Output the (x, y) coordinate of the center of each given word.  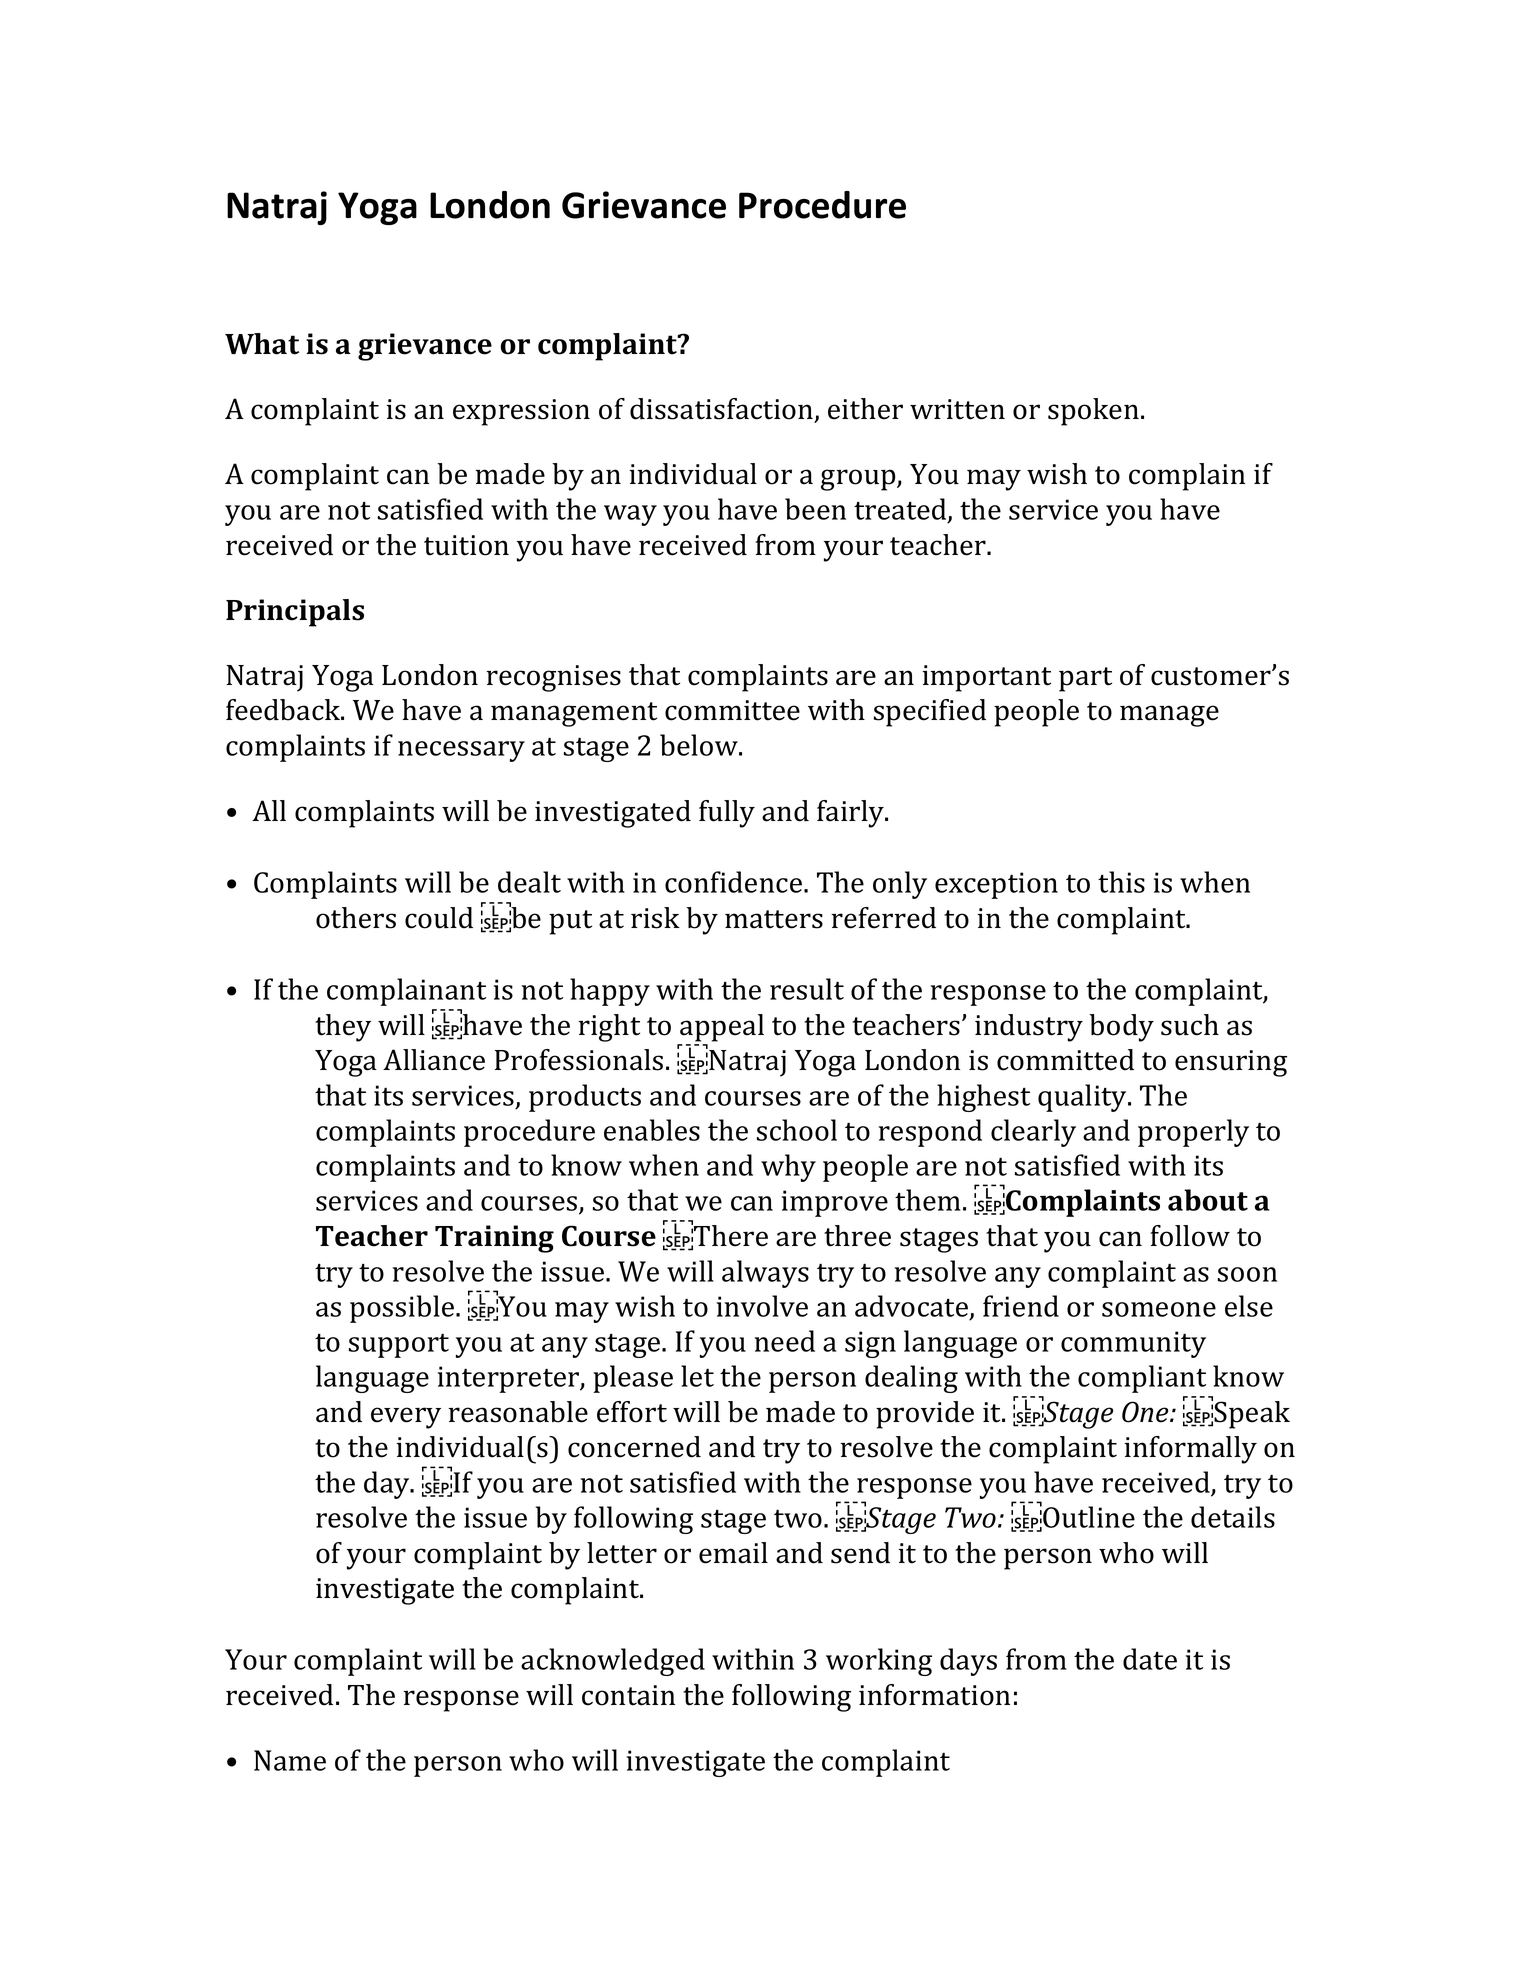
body (1121, 1028)
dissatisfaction (723, 410)
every (406, 1418)
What (262, 344)
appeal (722, 1028)
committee (732, 710)
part (1085, 679)
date (1150, 1659)
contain (628, 1695)
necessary (461, 751)
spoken (1093, 412)
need (785, 1341)
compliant (1142, 1379)
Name (290, 1760)
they (343, 1028)
